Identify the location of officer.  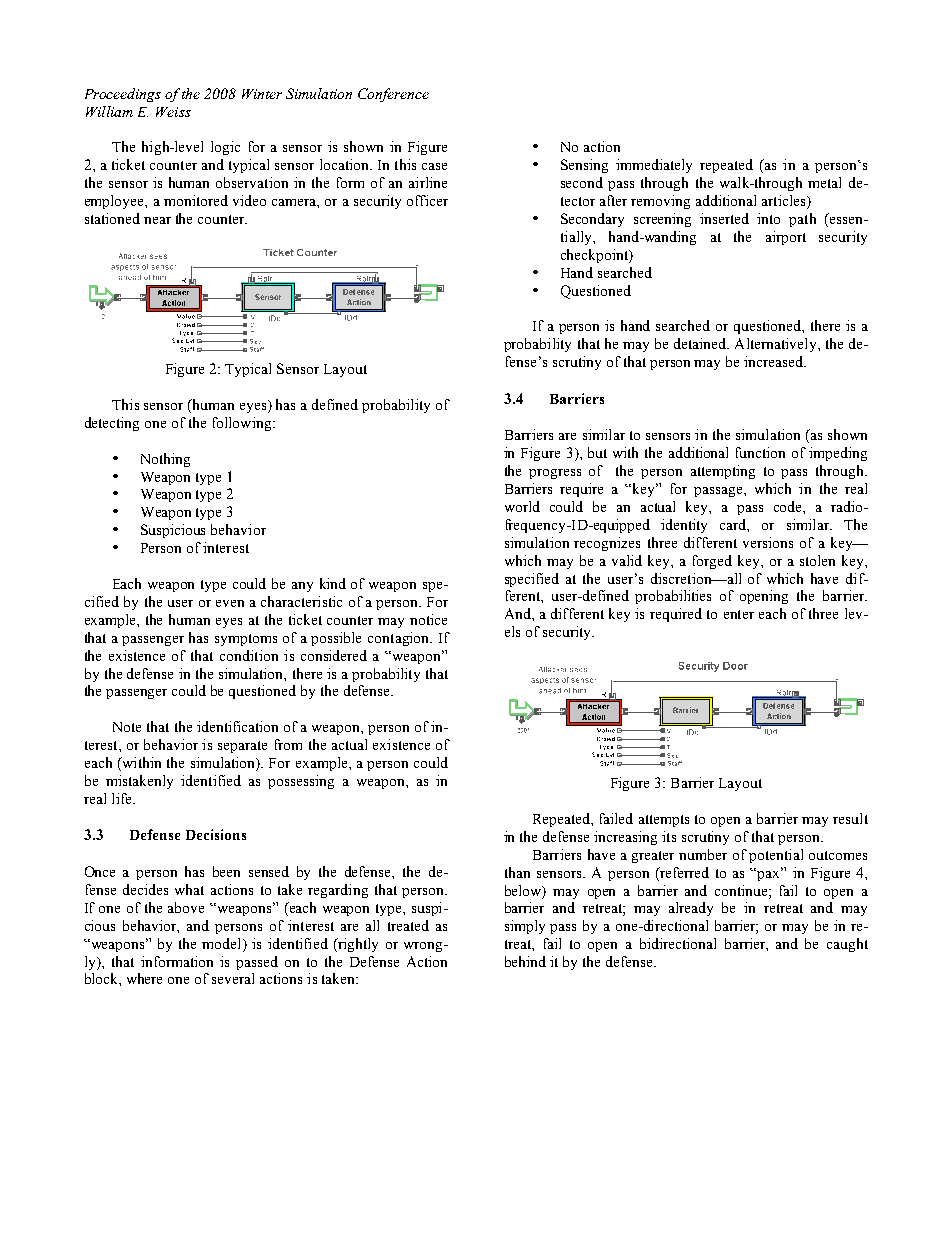
(427, 200).
